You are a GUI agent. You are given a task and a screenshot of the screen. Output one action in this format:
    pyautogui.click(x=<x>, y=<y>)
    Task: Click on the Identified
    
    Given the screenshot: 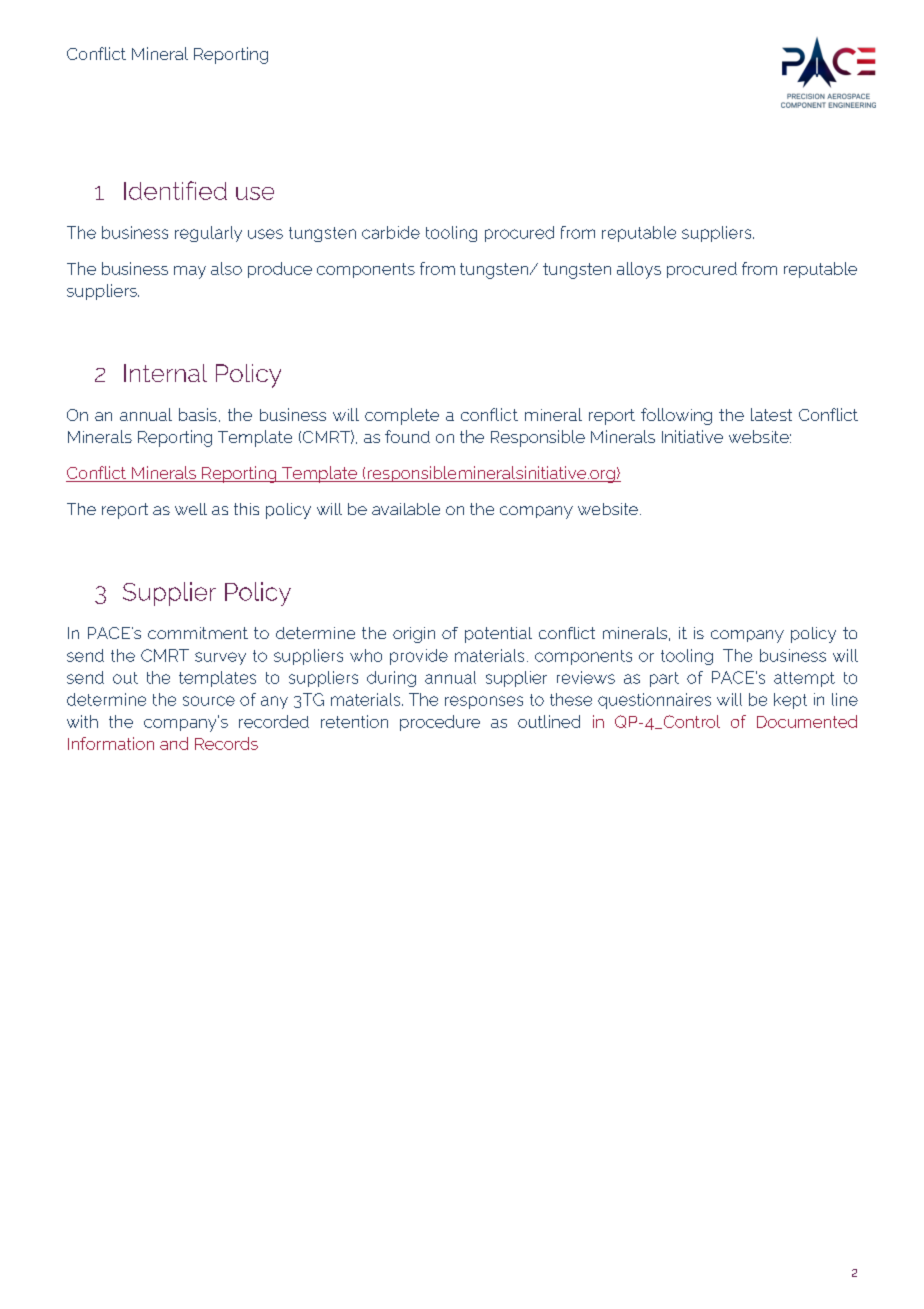 What is the action you would take?
    pyautogui.click(x=175, y=190)
